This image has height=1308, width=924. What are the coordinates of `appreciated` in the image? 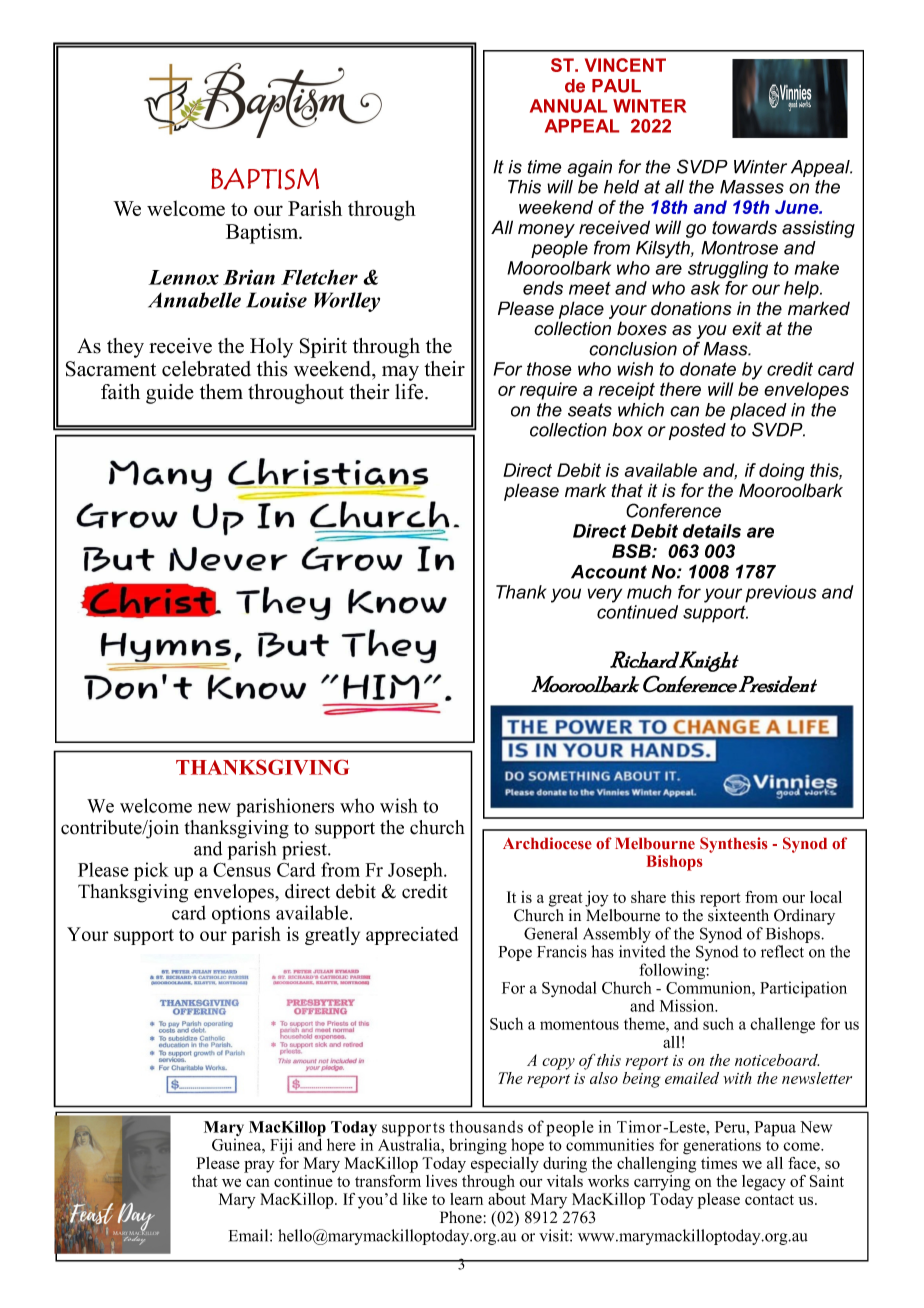 It's located at (412, 936).
